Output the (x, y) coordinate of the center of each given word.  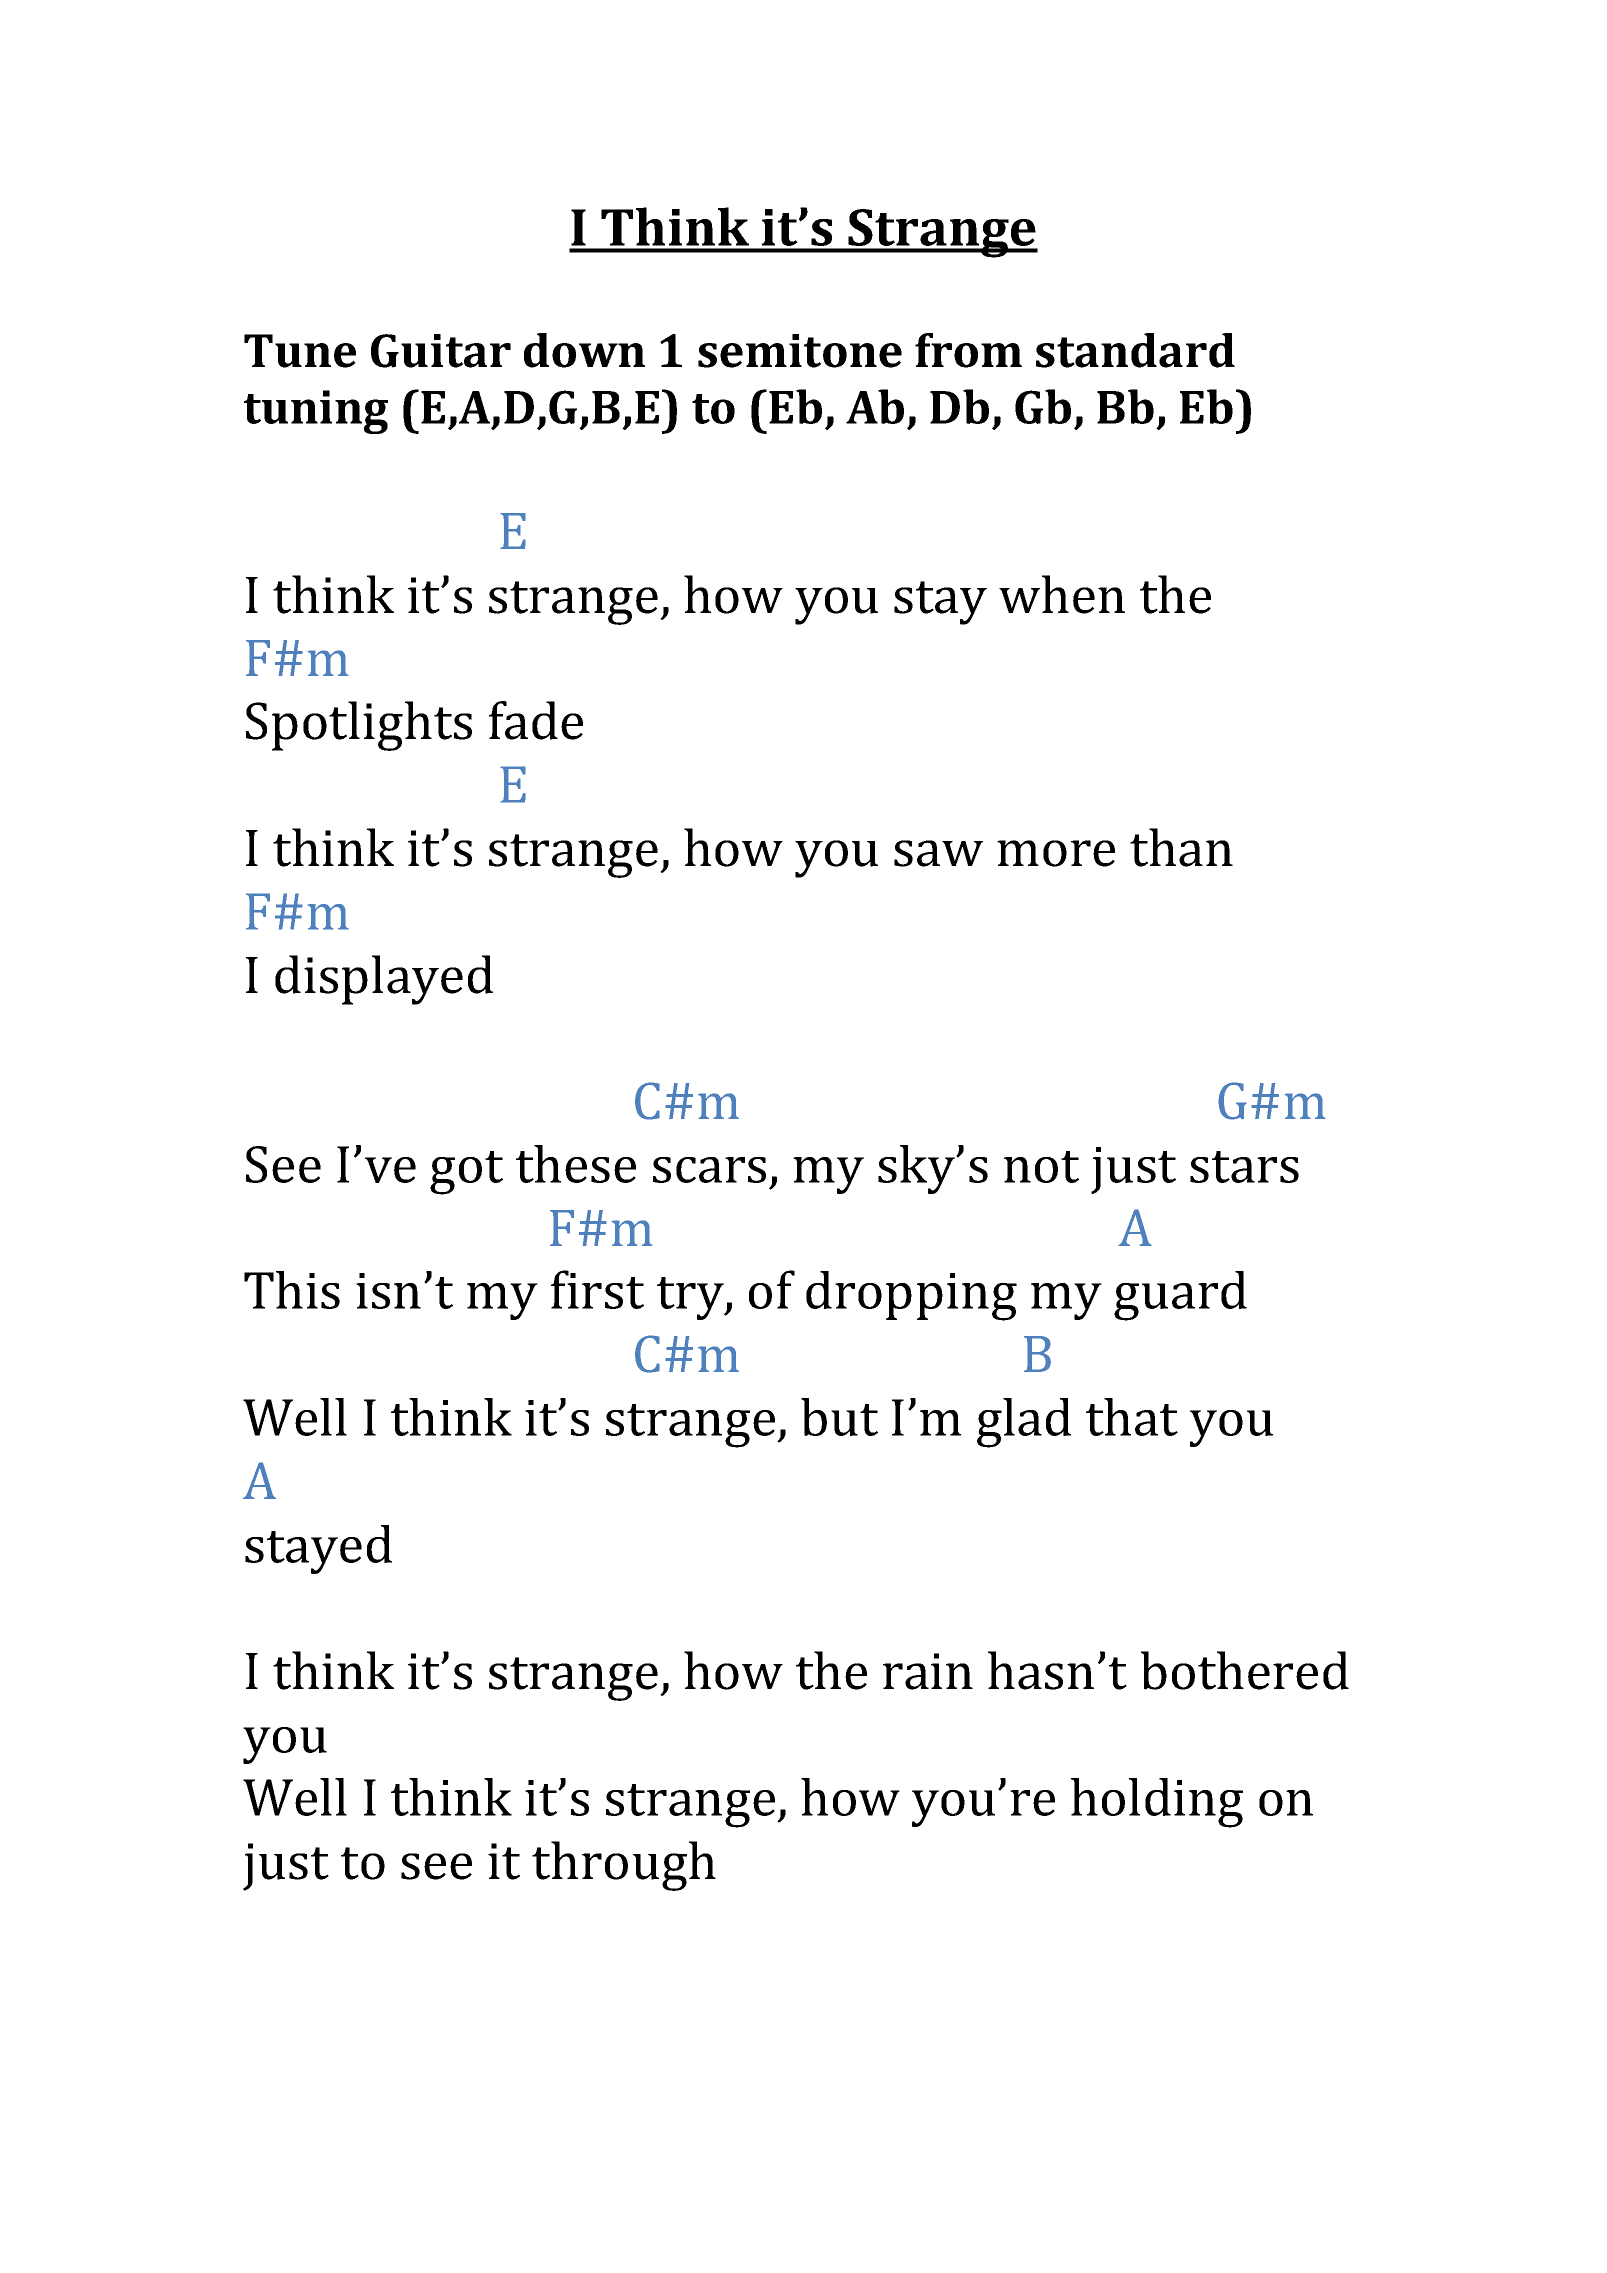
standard (1135, 350)
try (691, 1298)
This (292, 1290)
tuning (316, 412)
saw (938, 853)
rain (928, 1671)
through (624, 1866)
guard (1180, 1296)
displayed (384, 980)
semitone (800, 351)
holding (1157, 1803)
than (1181, 847)
